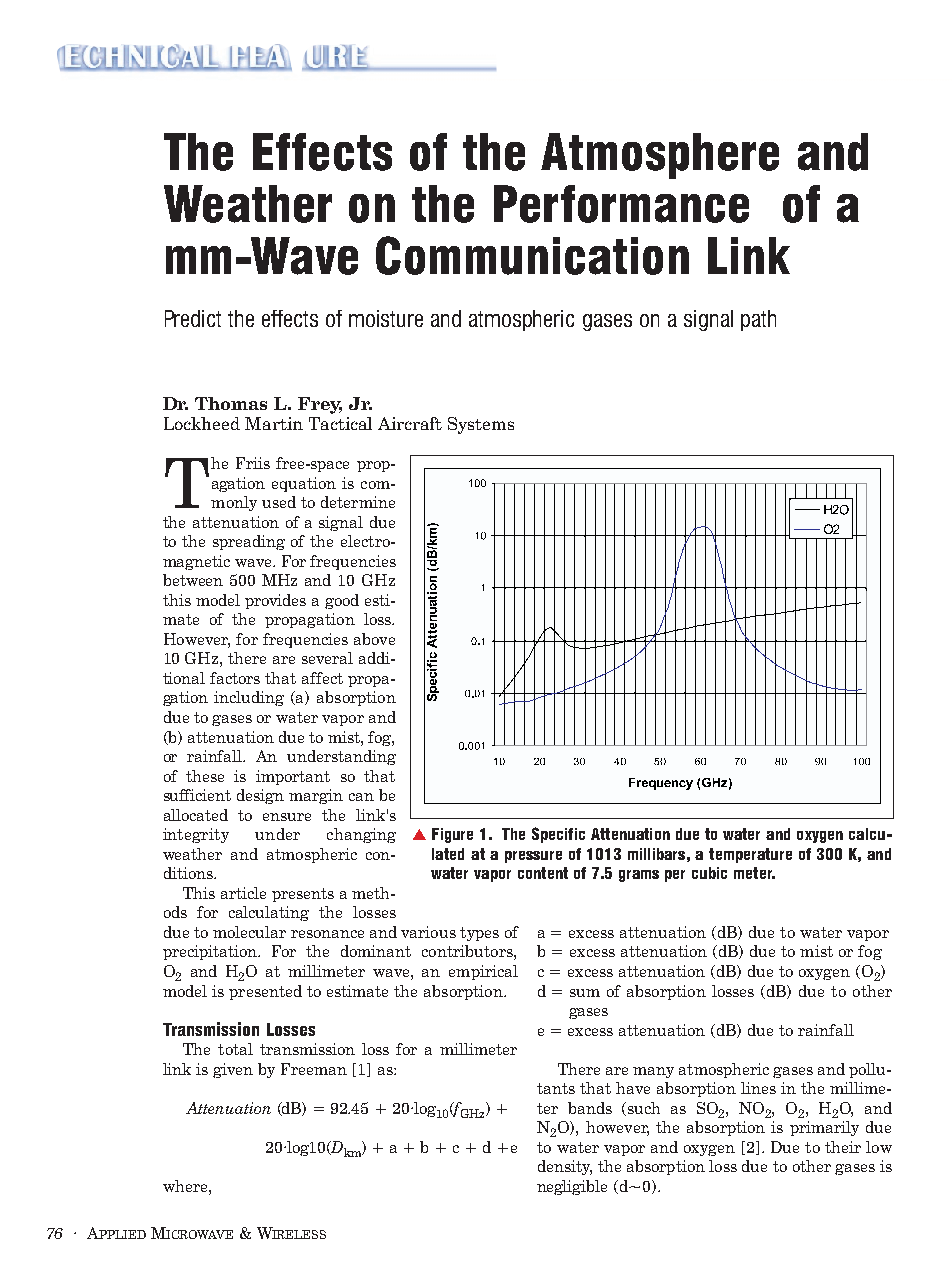  Describe the element at coordinates (824, 1128) in the screenshot. I see `primarily` at that location.
